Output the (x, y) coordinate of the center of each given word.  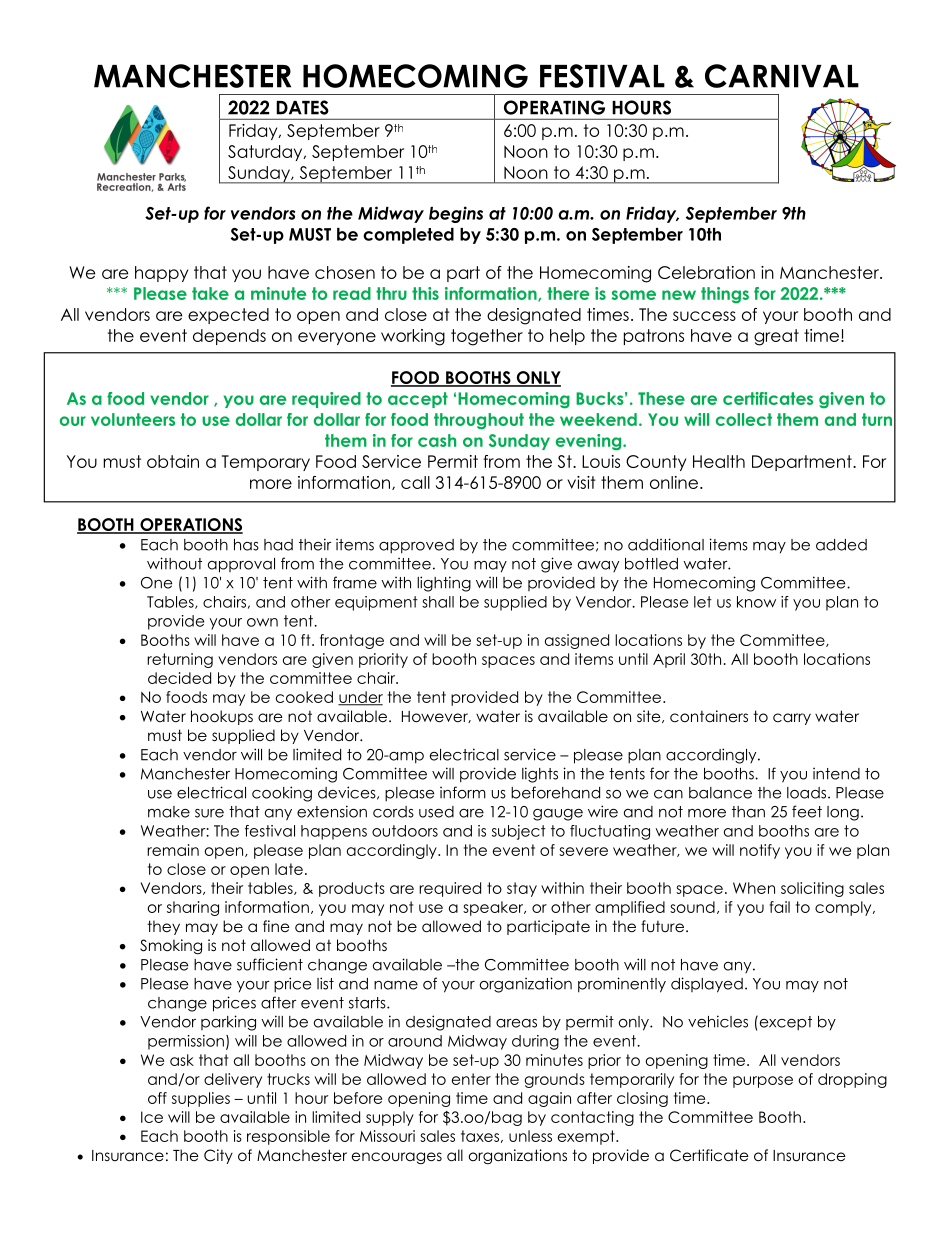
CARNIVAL (782, 76)
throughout (479, 421)
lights (540, 775)
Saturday (266, 153)
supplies (201, 1099)
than (748, 812)
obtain (173, 461)
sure (209, 813)
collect (744, 419)
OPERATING (554, 107)
